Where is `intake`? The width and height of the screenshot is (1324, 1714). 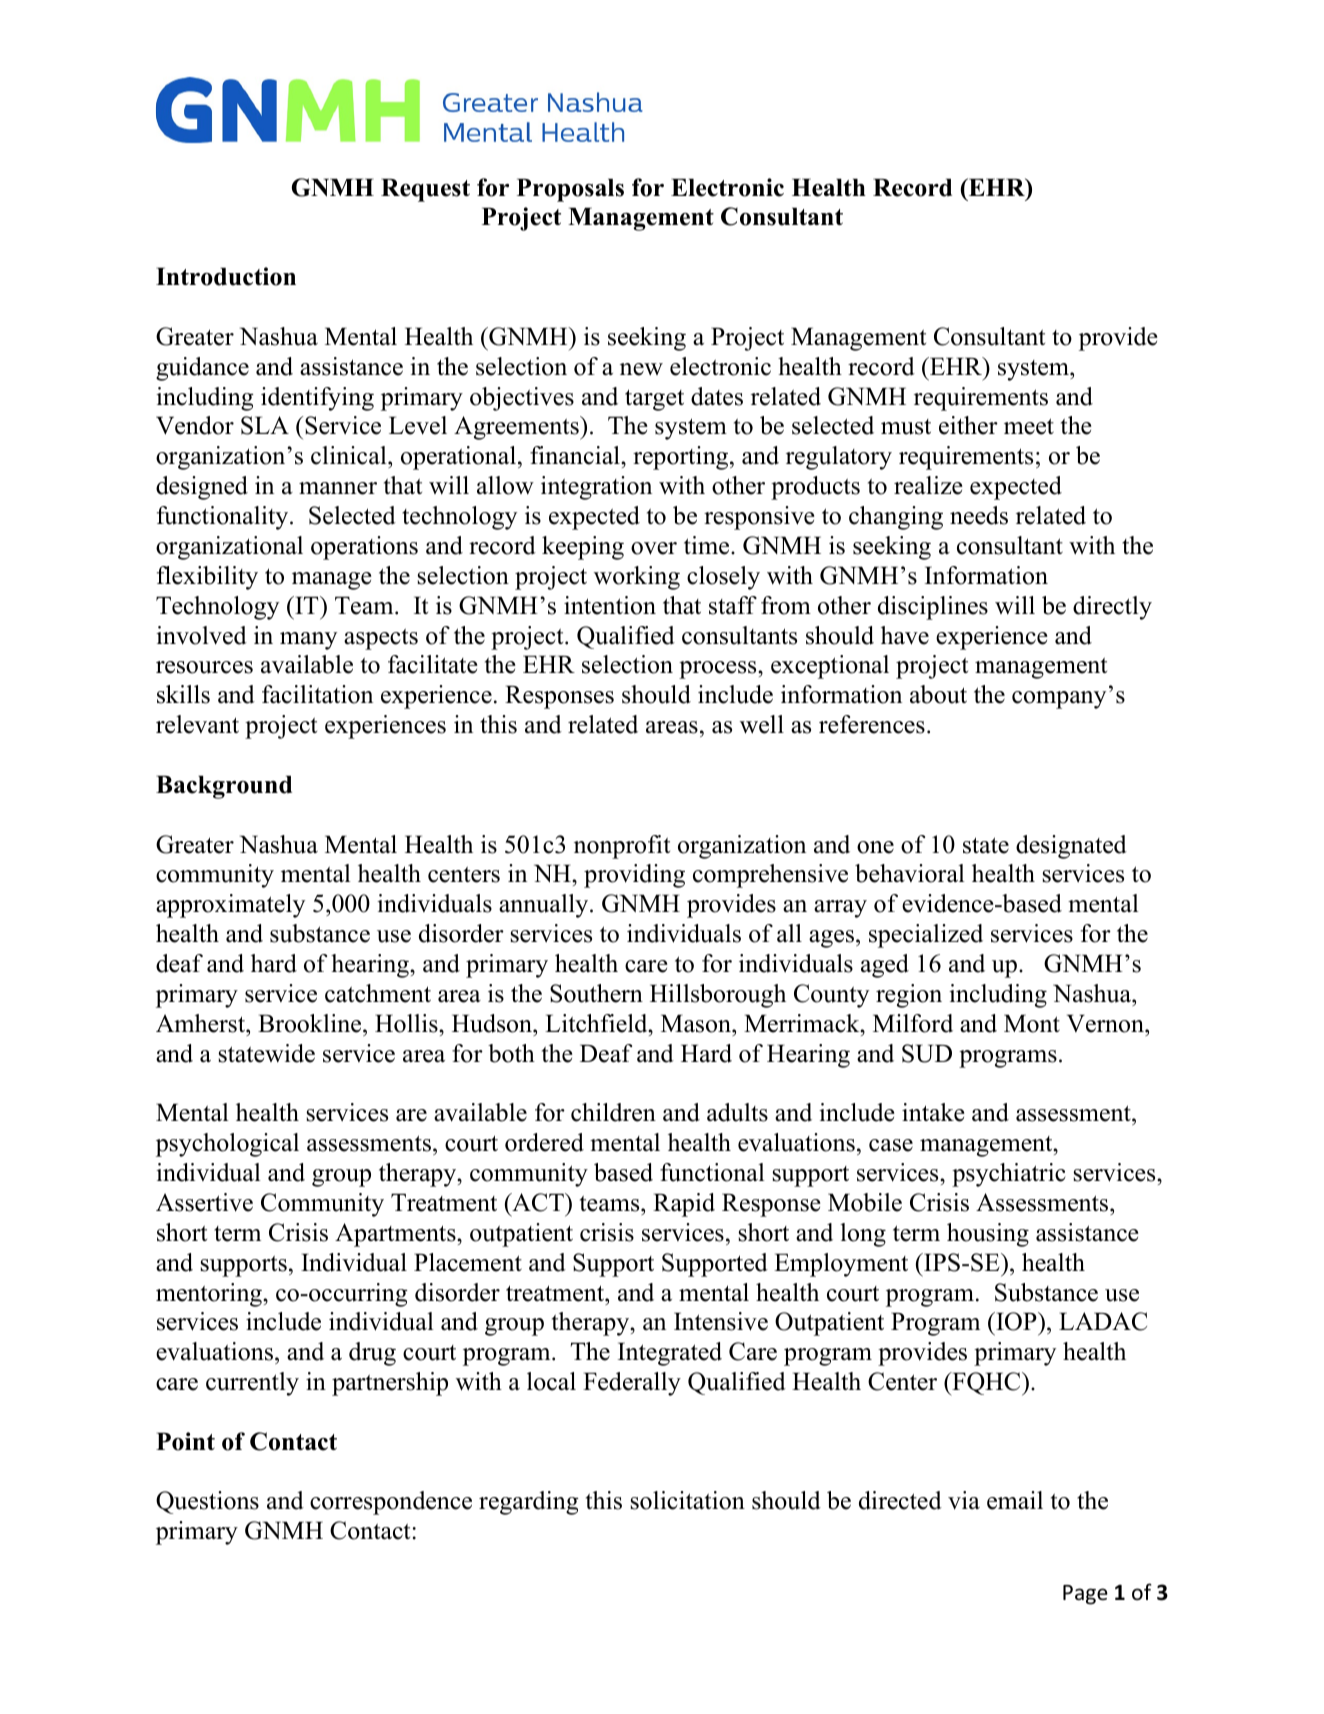
intake is located at coordinates (933, 1112).
